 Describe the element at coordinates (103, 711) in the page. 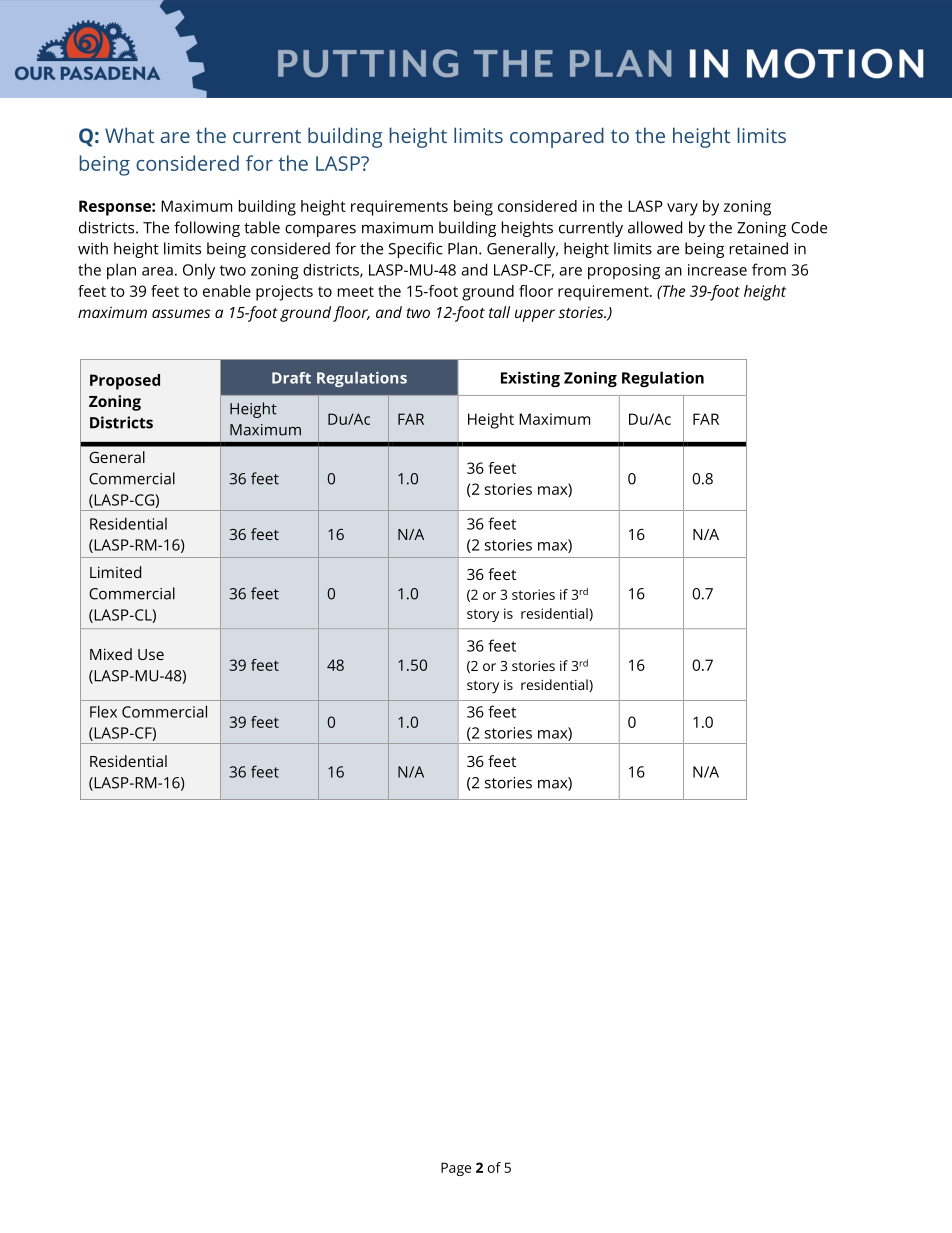

I see `Flex` at that location.
